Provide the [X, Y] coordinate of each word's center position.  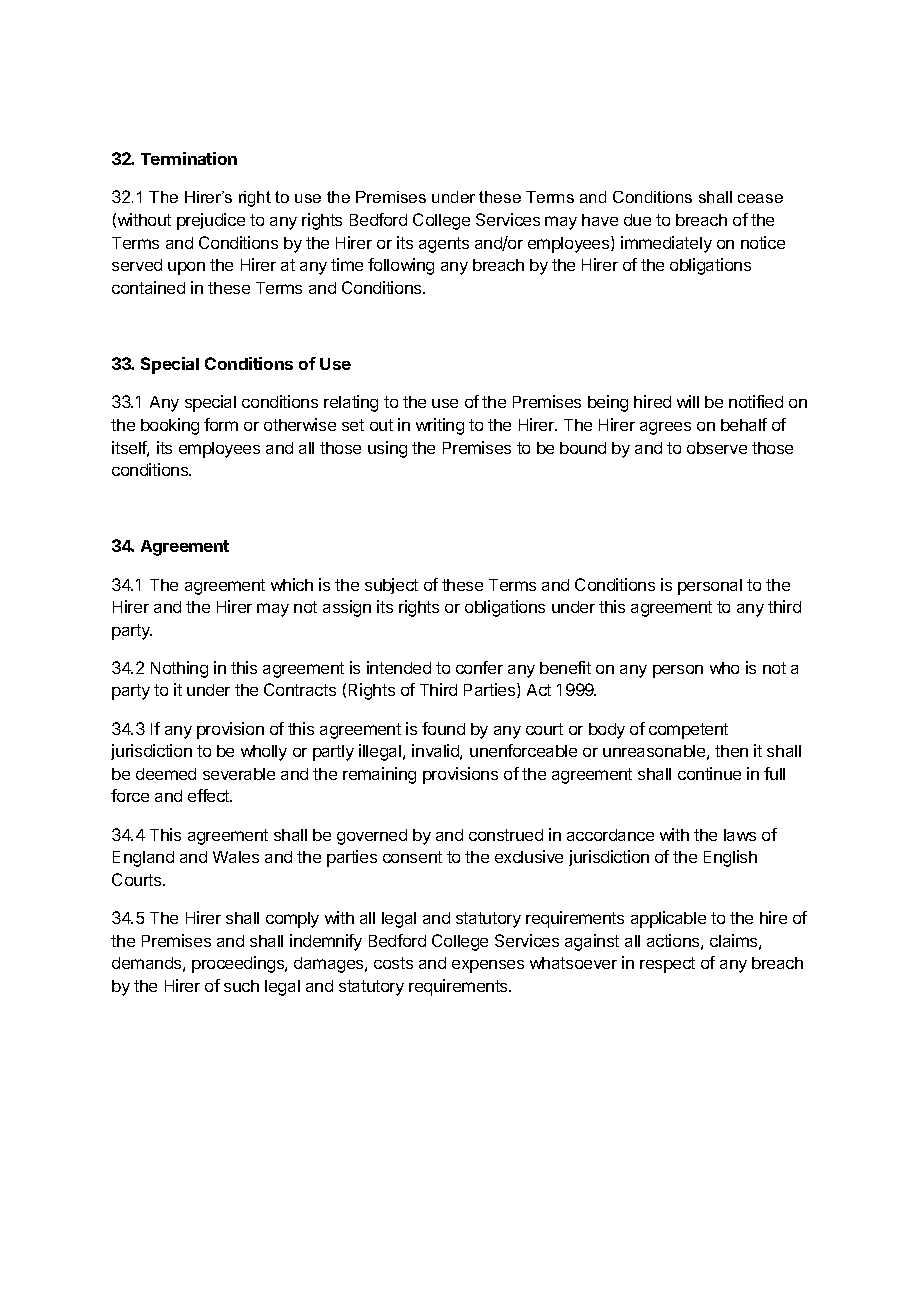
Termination [189, 158]
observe [717, 448]
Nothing [179, 669]
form [221, 424]
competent [688, 731]
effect [210, 795]
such [241, 986]
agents [444, 245]
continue [709, 773]
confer [479, 667]
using [387, 449]
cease [760, 198]
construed [506, 835]
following [401, 266]
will [688, 401]
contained [148, 287]
